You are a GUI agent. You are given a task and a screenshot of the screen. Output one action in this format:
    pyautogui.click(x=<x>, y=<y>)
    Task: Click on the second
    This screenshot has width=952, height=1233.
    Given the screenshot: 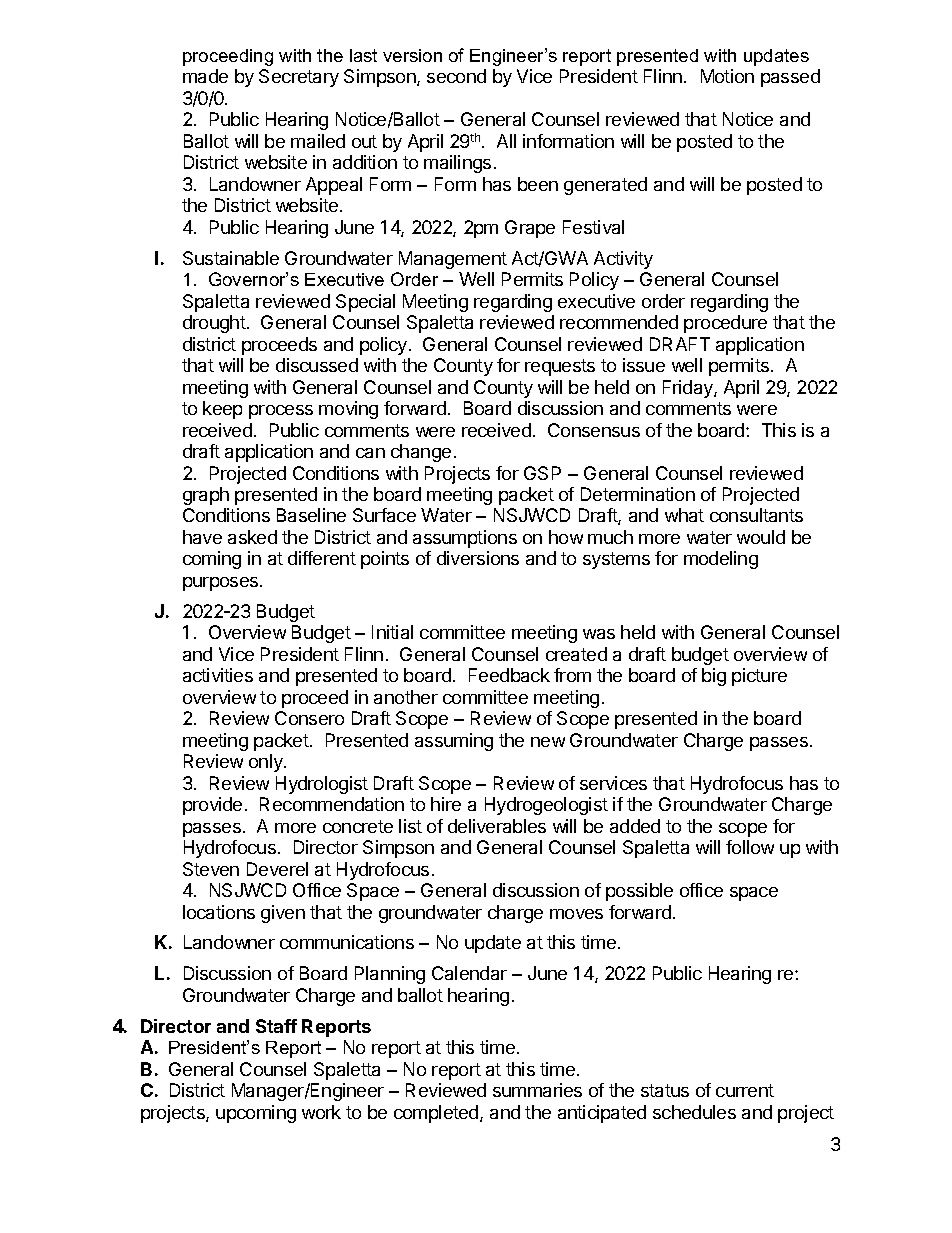 What is the action you would take?
    pyautogui.click(x=456, y=76)
